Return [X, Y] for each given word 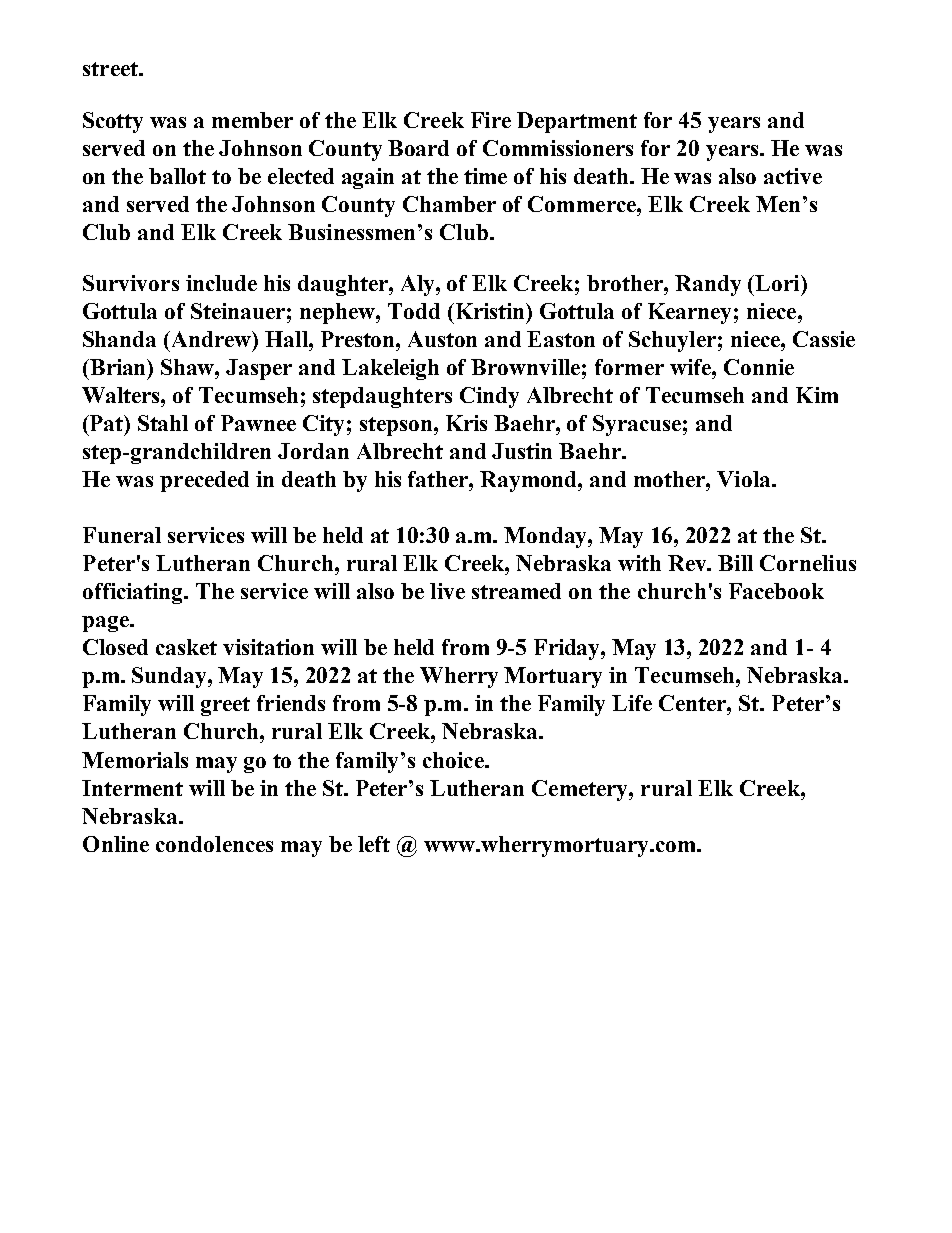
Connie [759, 367]
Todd [414, 311]
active [793, 176]
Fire [491, 120]
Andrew [211, 340]
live [447, 591]
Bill [735, 563]
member [252, 120]
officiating [134, 593]
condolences [214, 844]
